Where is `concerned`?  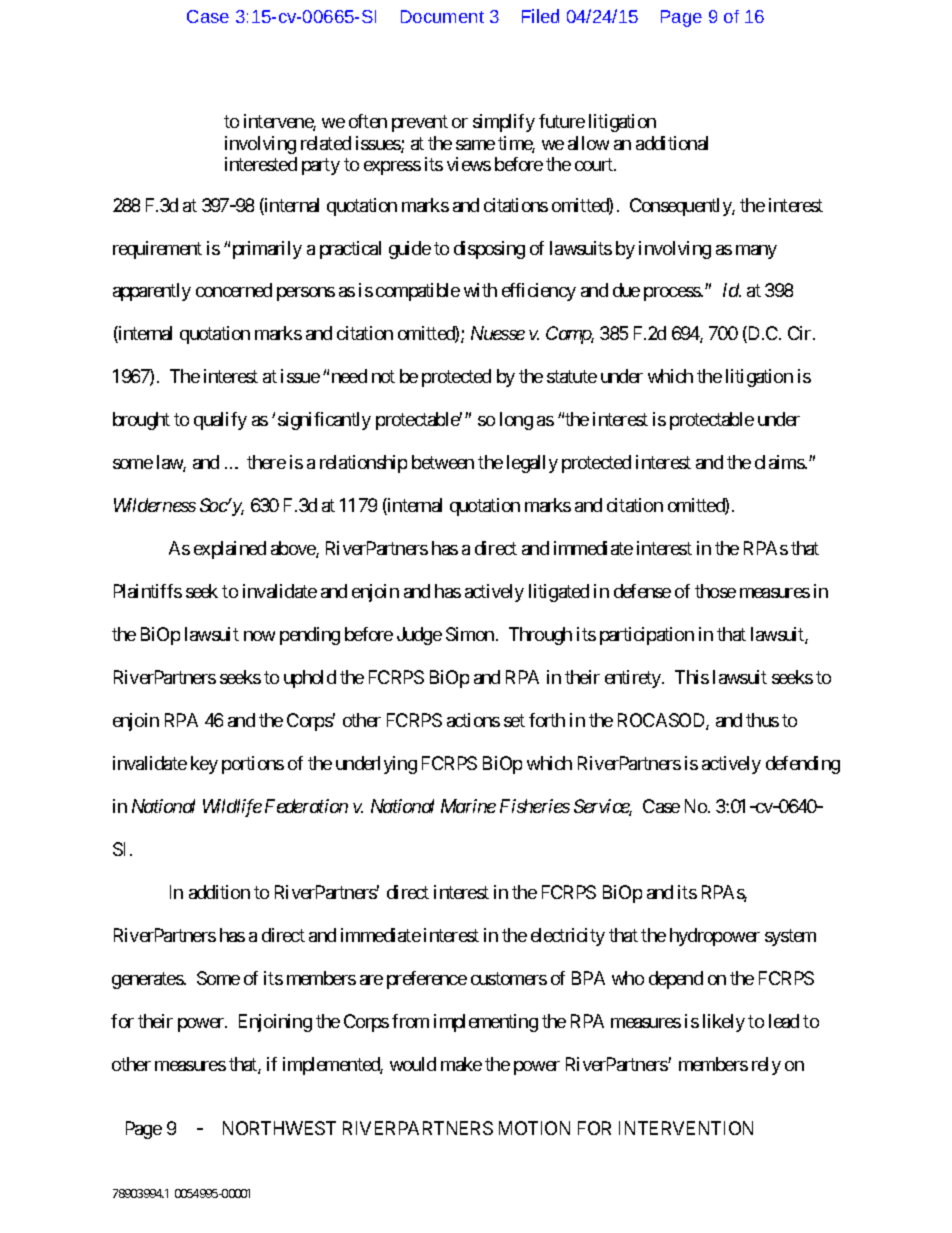
concerned is located at coordinates (234, 290).
